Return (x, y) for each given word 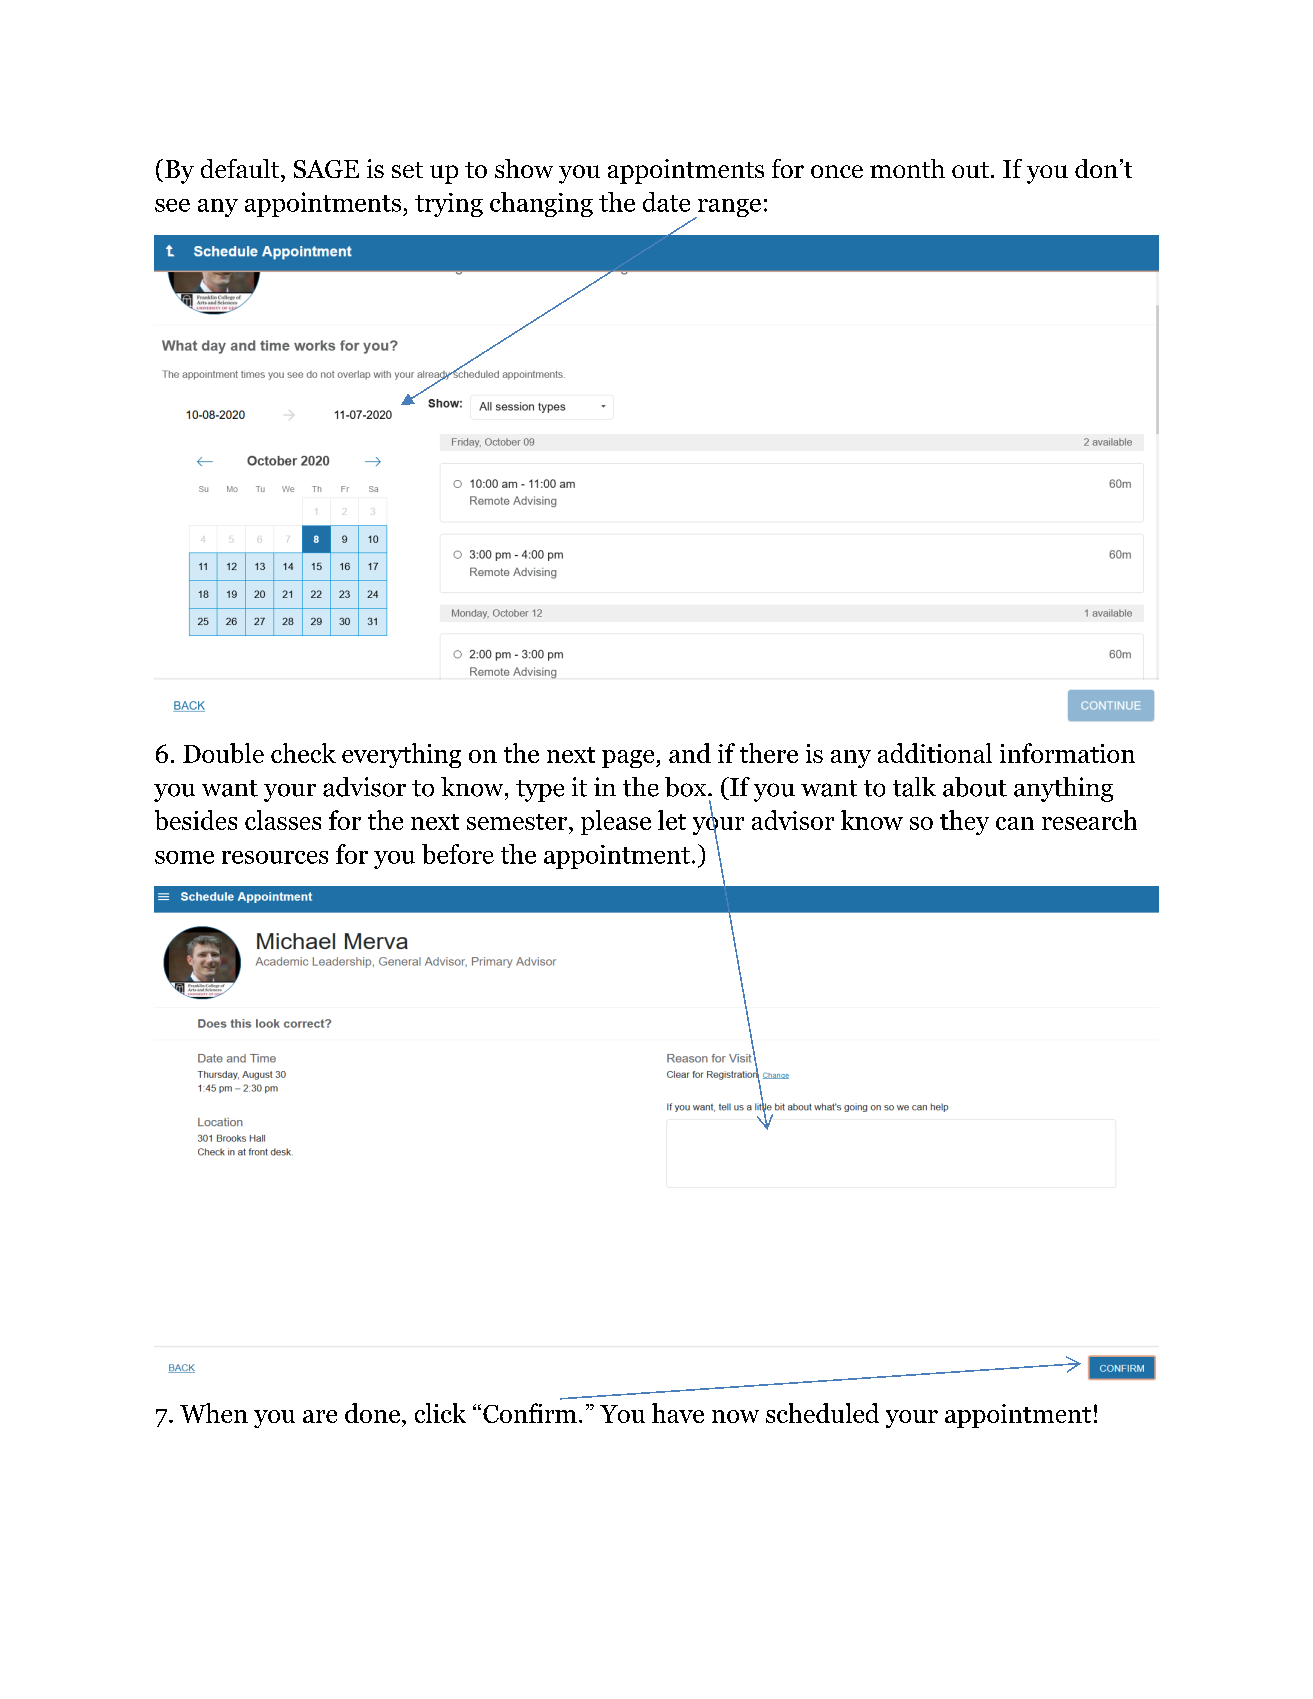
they (964, 822)
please (616, 822)
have (678, 1413)
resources (275, 857)
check (303, 753)
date (666, 202)
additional (935, 753)
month (907, 168)
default (241, 168)
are (320, 1416)
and (690, 753)
